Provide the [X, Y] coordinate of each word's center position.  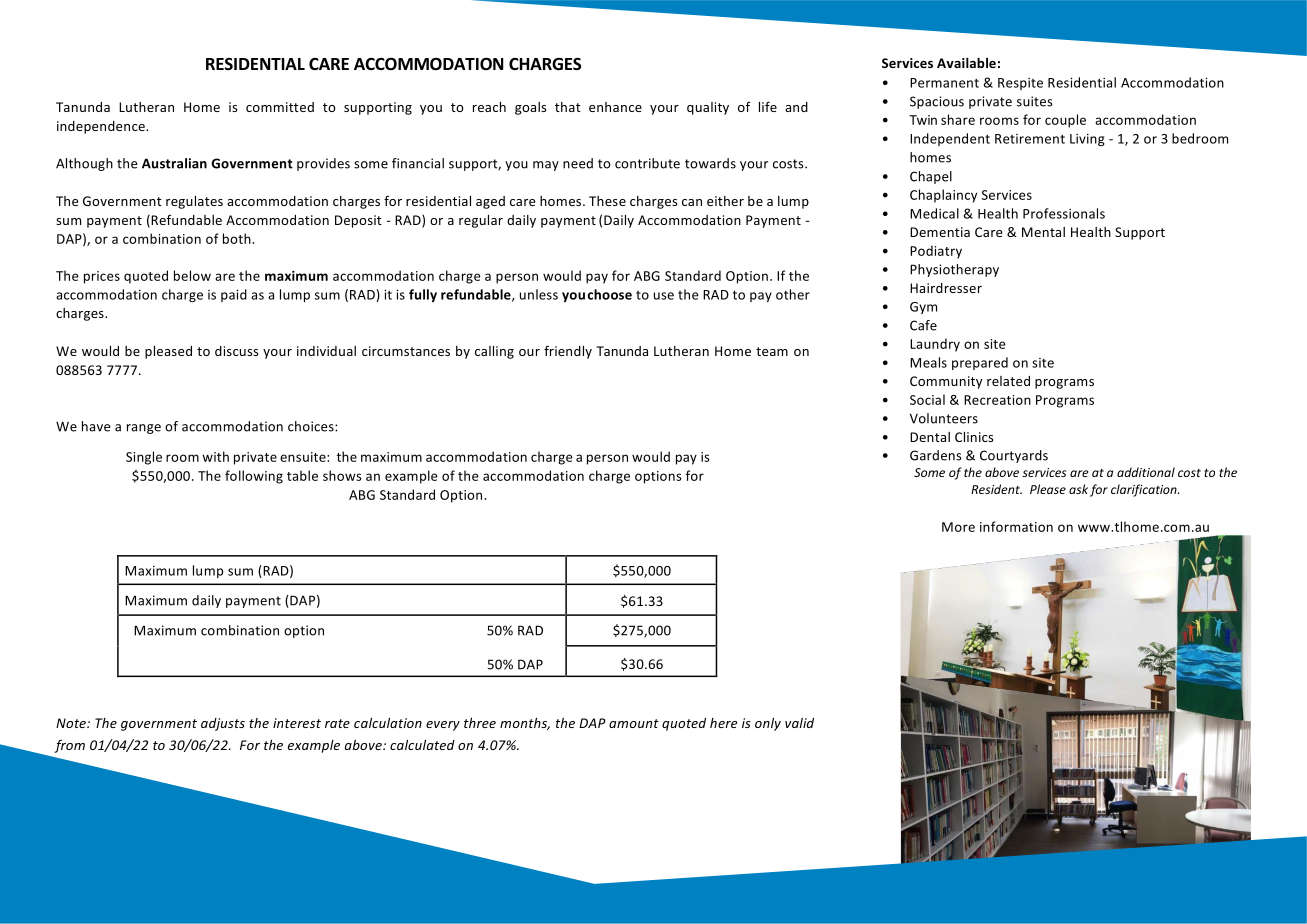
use [664, 296]
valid [799, 723]
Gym [923, 308]
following [254, 477]
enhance [615, 107]
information [1016, 526]
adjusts [223, 724]
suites [1035, 101]
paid [234, 295]
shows [342, 475]
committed [280, 107]
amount [634, 723]
